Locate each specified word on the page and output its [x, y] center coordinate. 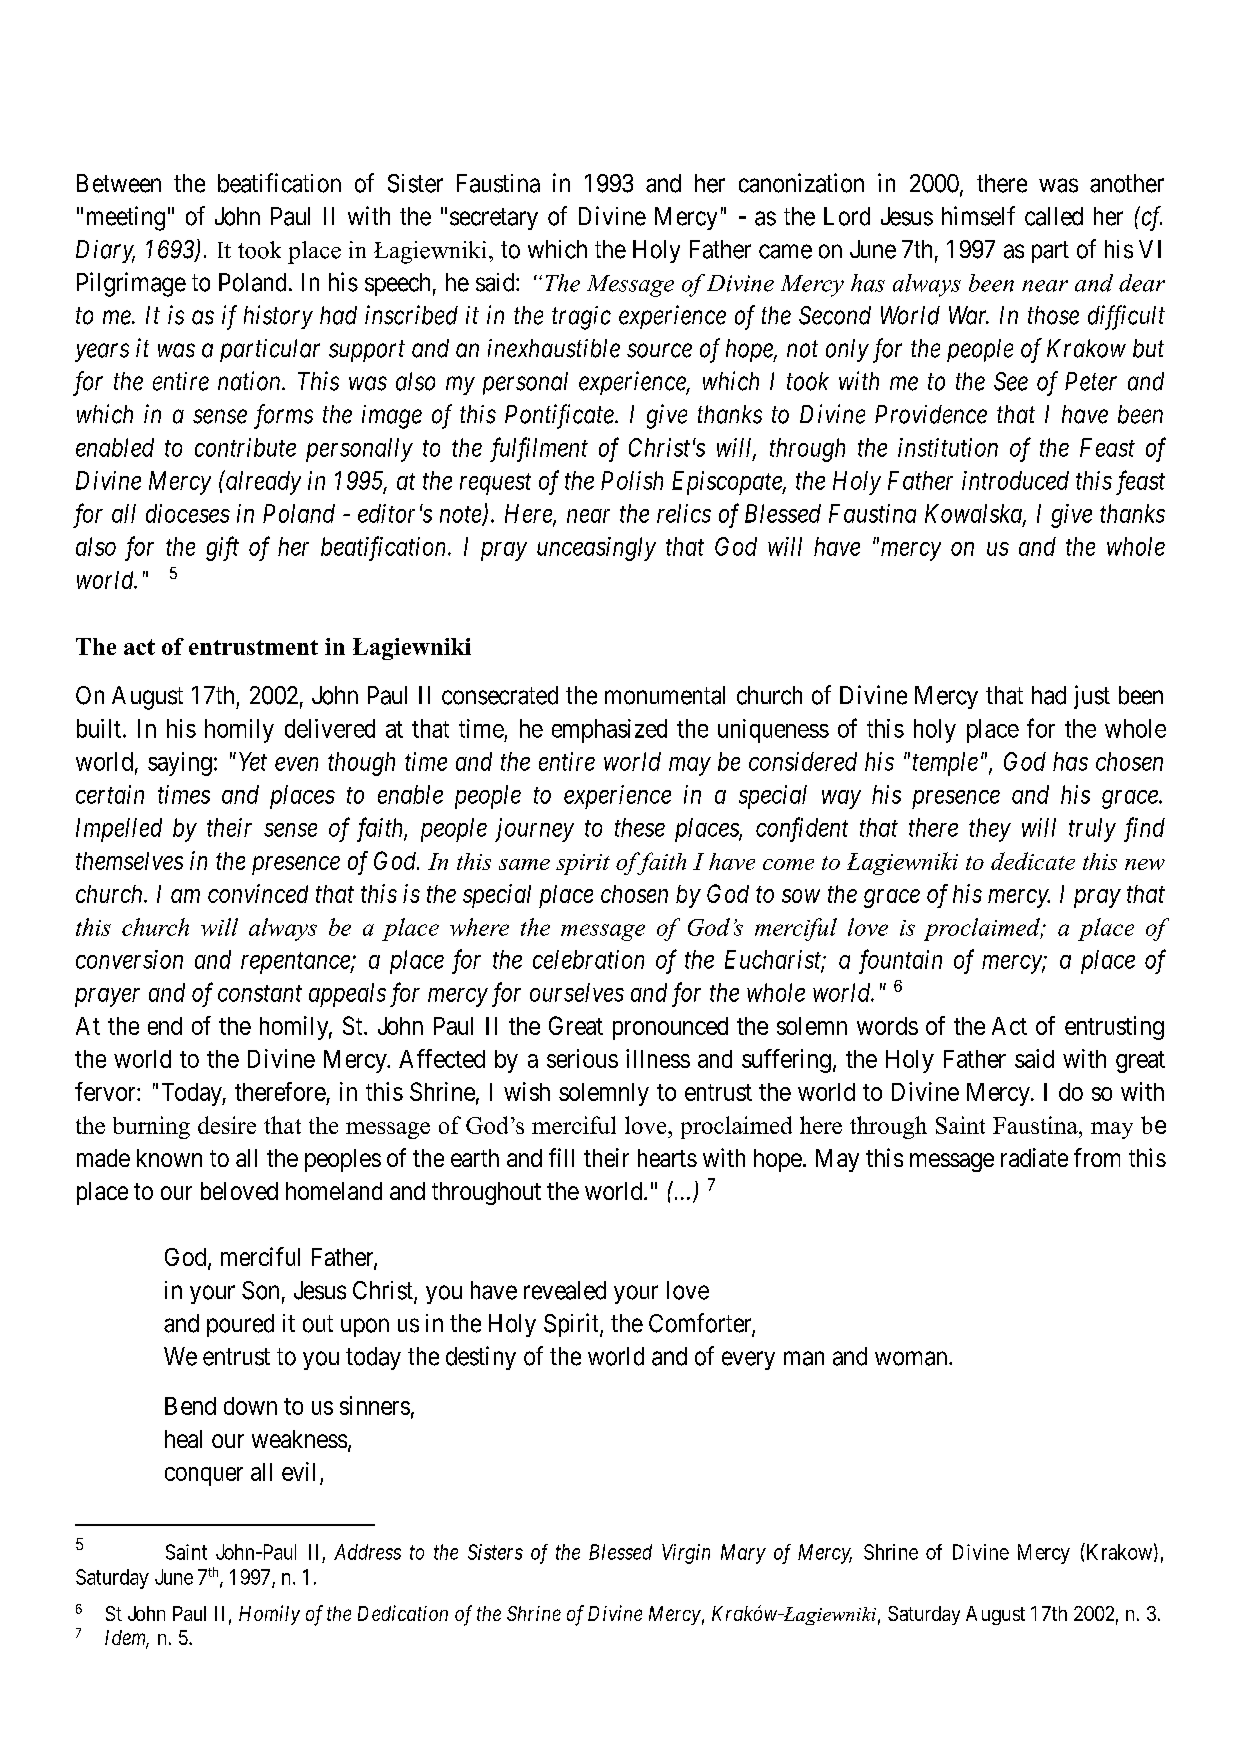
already [262, 482]
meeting [126, 218]
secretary [494, 219]
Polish [632, 480]
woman [912, 1358]
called [1054, 216]
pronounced [670, 1028]
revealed [565, 1290]
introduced [1015, 480]
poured [240, 1325]
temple [945, 764]
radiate [1034, 1157]
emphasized [609, 731]
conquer [204, 1476]
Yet [253, 761]
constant [260, 993]
